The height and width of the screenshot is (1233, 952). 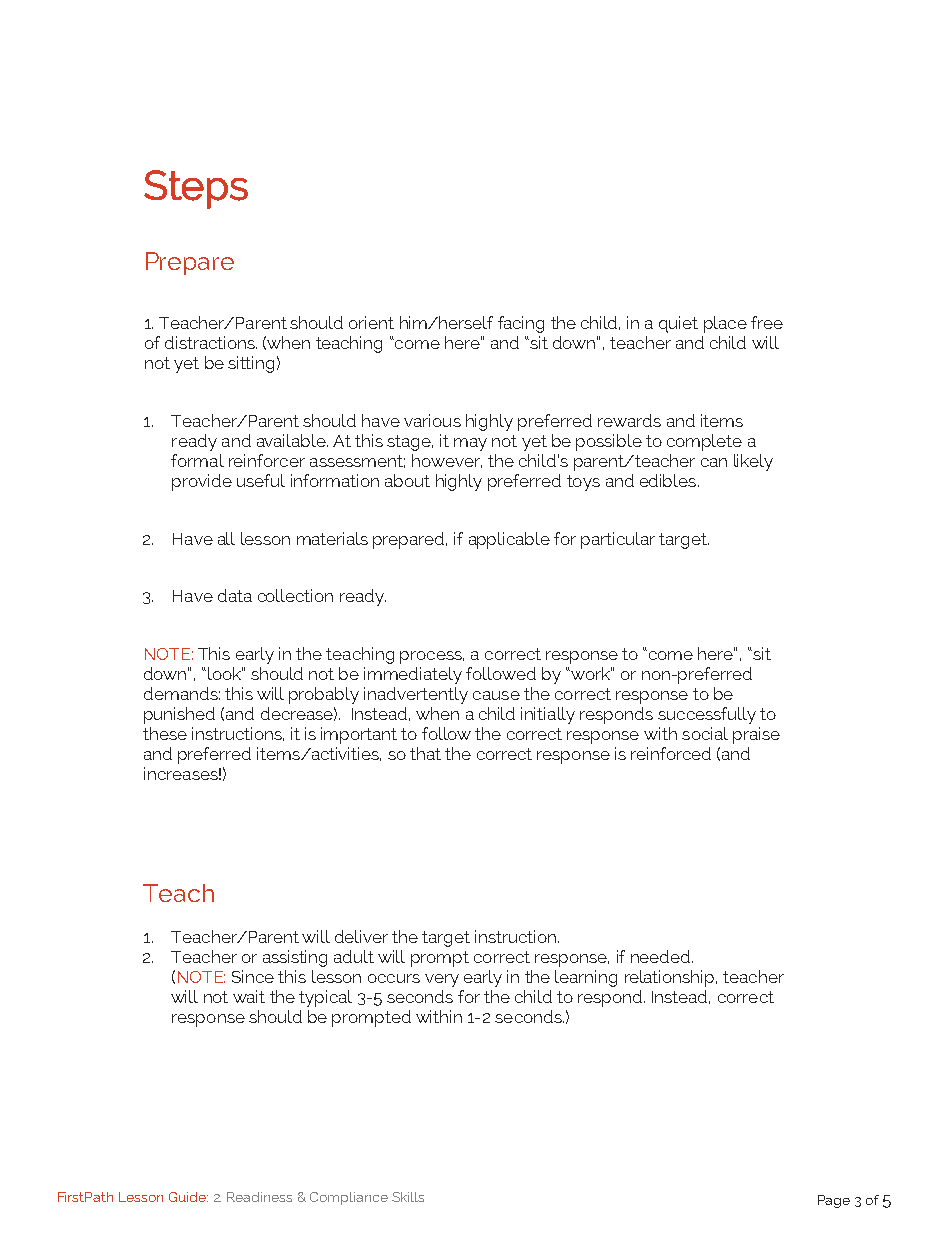 I want to click on praise, so click(x=756, y=735).
